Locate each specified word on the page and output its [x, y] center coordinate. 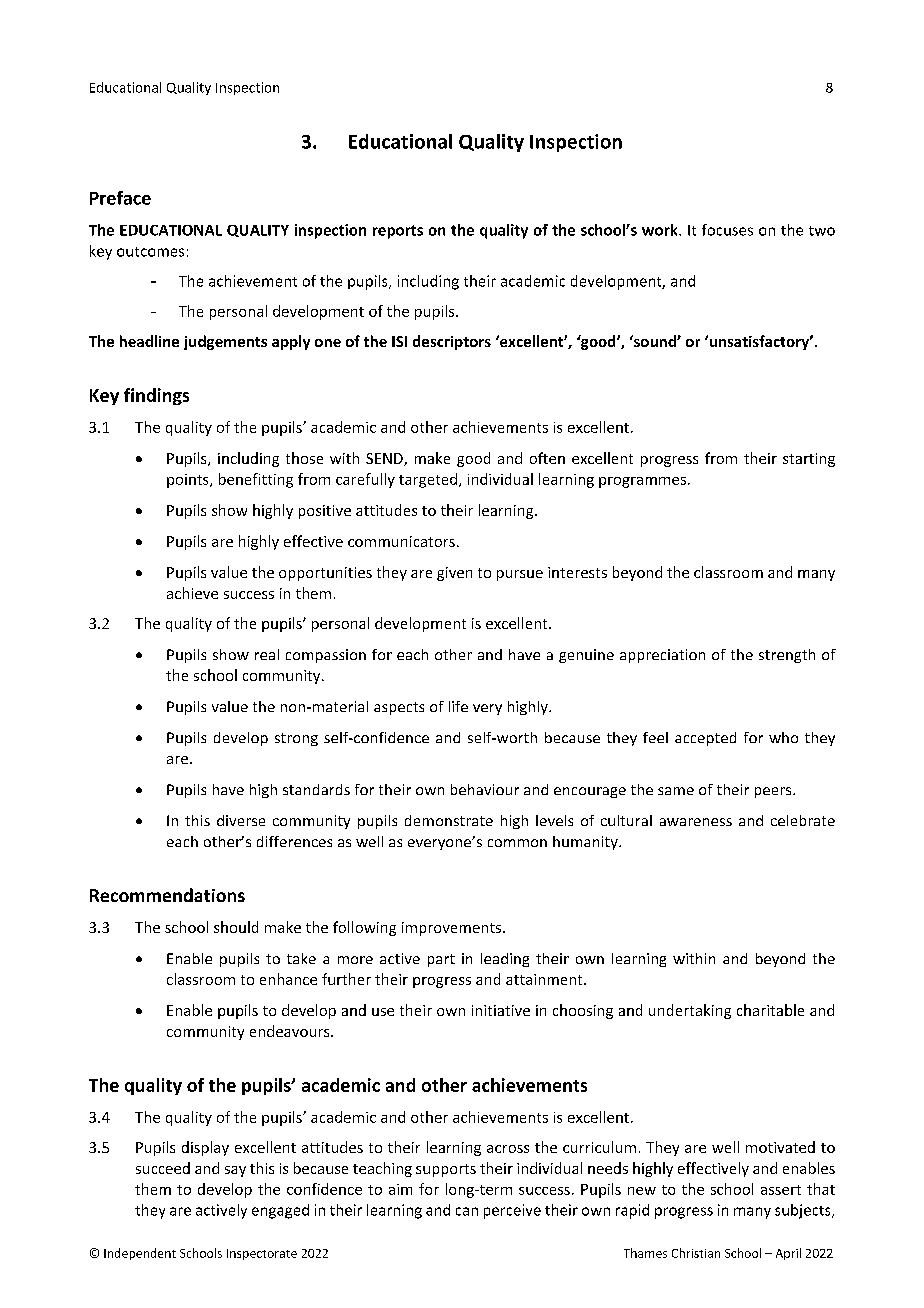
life [458, 706]
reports [398, 232]
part [441, 960]
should [236, 927]
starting [809, 460]
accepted [705, 739]
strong [296, 739]
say [235, 1171]
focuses [727, 230]
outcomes [150, 252]
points [189, 481]
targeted [429, 480]
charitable [770, 1010]
